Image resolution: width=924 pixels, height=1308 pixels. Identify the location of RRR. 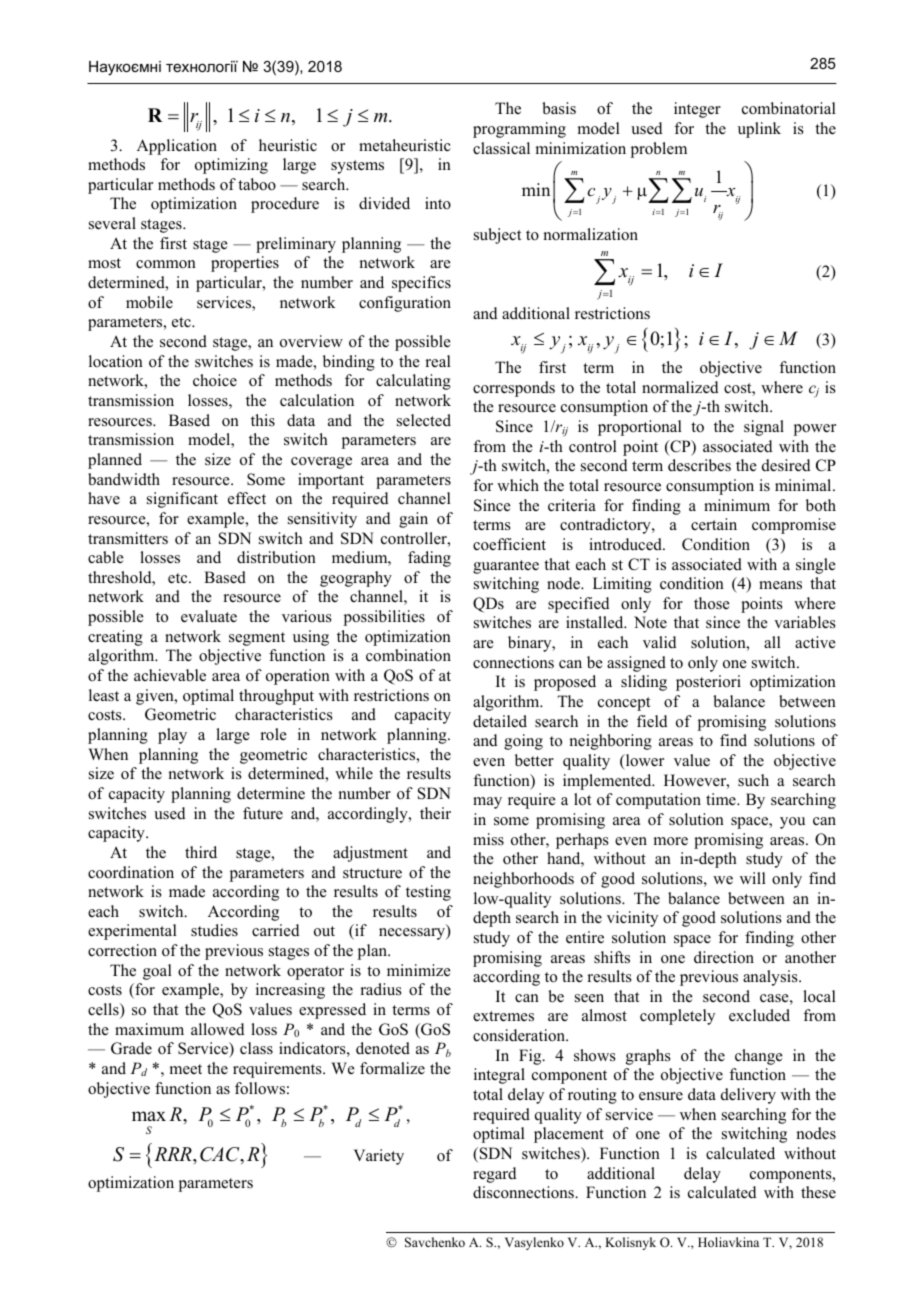
(174, 1154).
